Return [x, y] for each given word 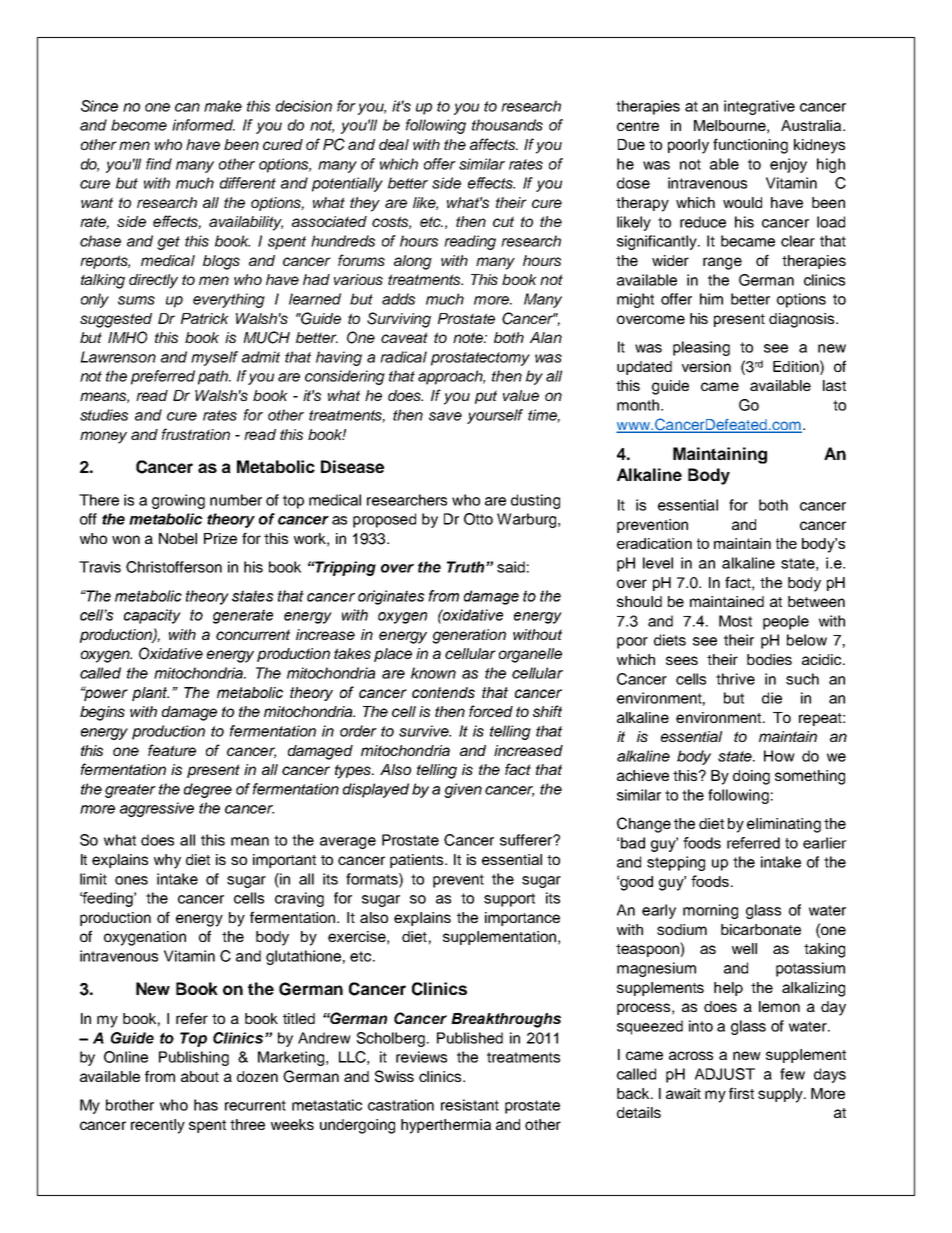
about [200, 1076]
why [167, 861]
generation [469, 636]
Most [735, 621]
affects [494, 144]
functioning [750, 146]
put [486, 397]
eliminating [784, 825]
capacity [152, 616]
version [706, 366]
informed [203, 125]
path [214, 377]
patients [418, 861]
